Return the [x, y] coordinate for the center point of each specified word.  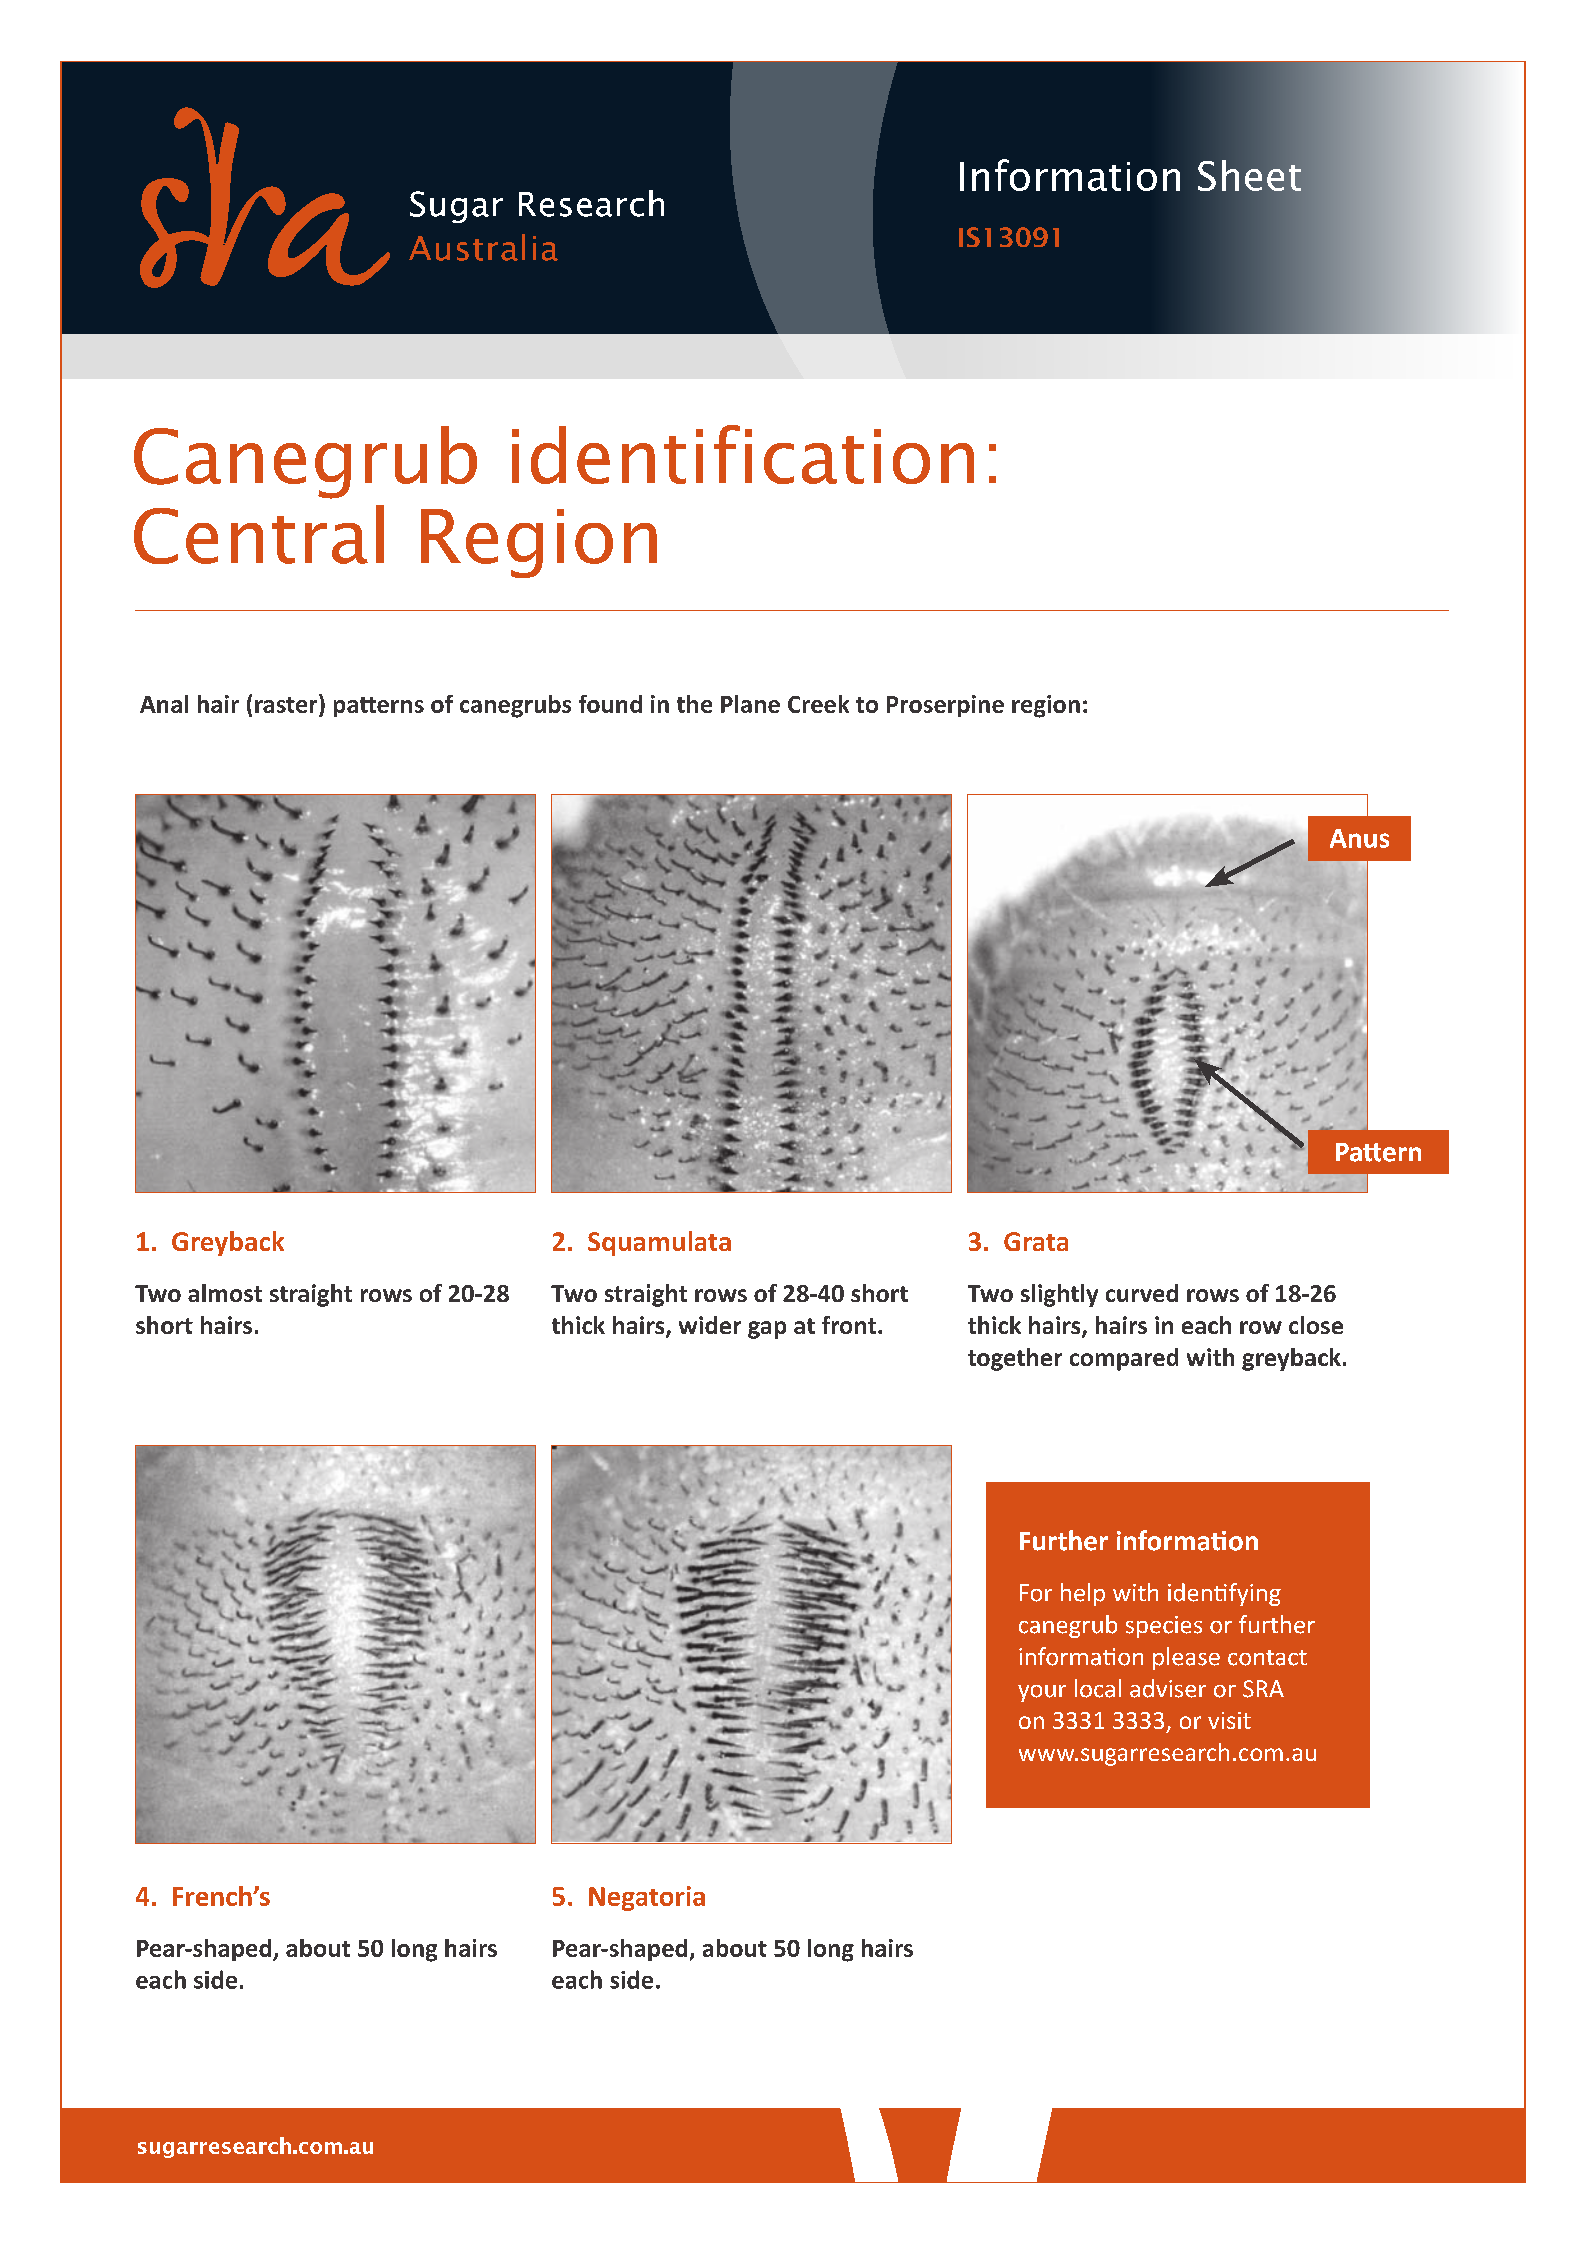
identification [743, 454]
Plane [750, 704]
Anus [1359, 838]
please [1186, 1658]
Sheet [1249, 175]
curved [1142, 1293]
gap [767, 1330]
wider [710, 1325]
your [1042, 1693]
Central [259, 534]
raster [287, 703]
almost [225, 1293]
